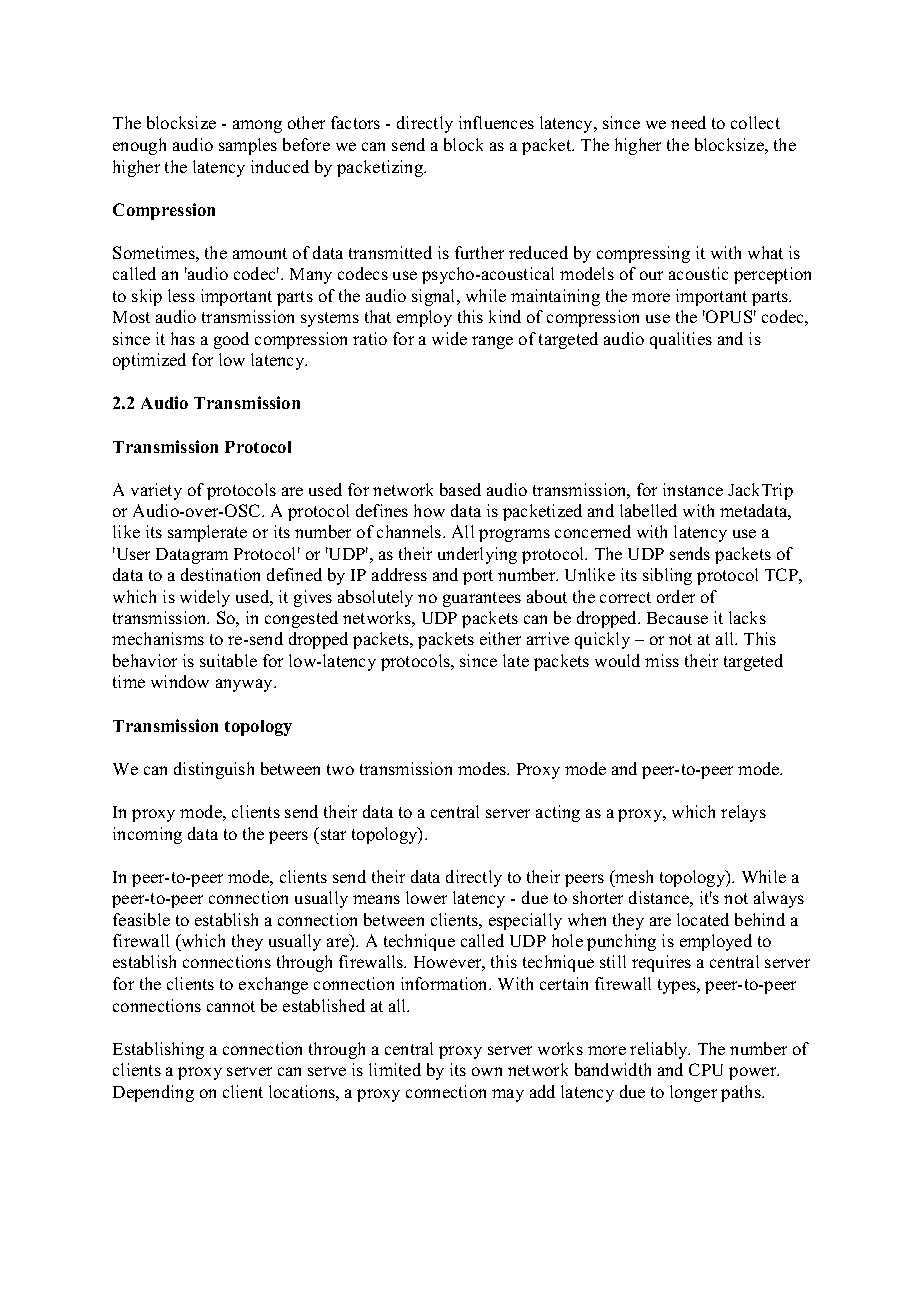 The image size is (924, 1308). What do you see at coordinates (153, 1093) in the document?
I see `Depending` at bounding box center [153, 1093].
